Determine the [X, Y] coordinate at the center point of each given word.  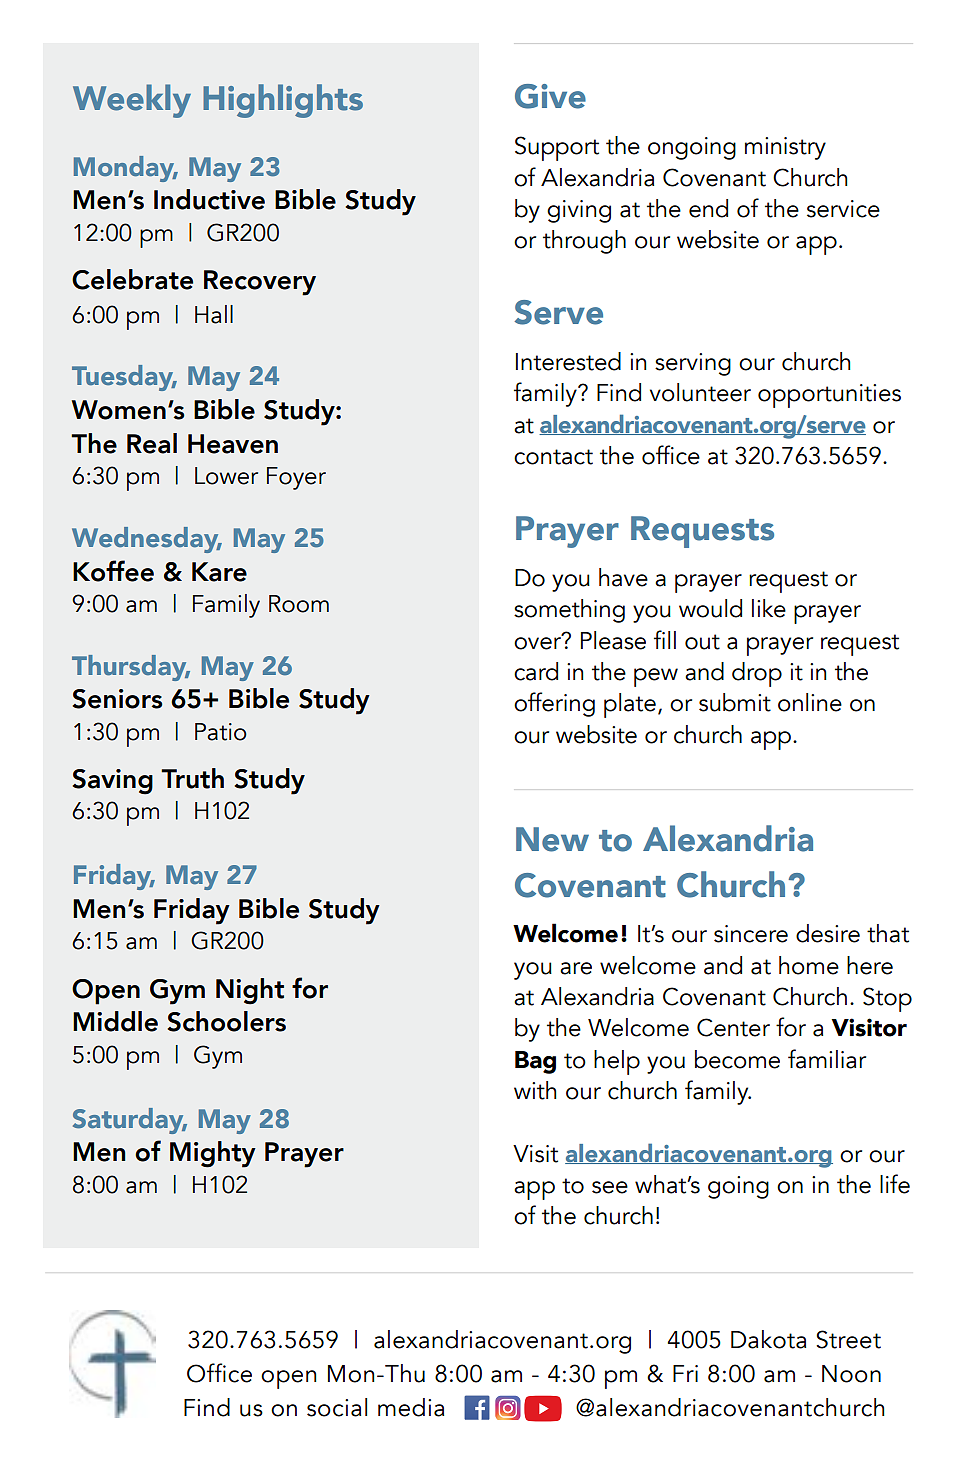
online [810, 702]
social [337, 1407]
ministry [785, 148]
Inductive [209, 199]
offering [554, 704]
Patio [221, 732]
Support [557, 148]
